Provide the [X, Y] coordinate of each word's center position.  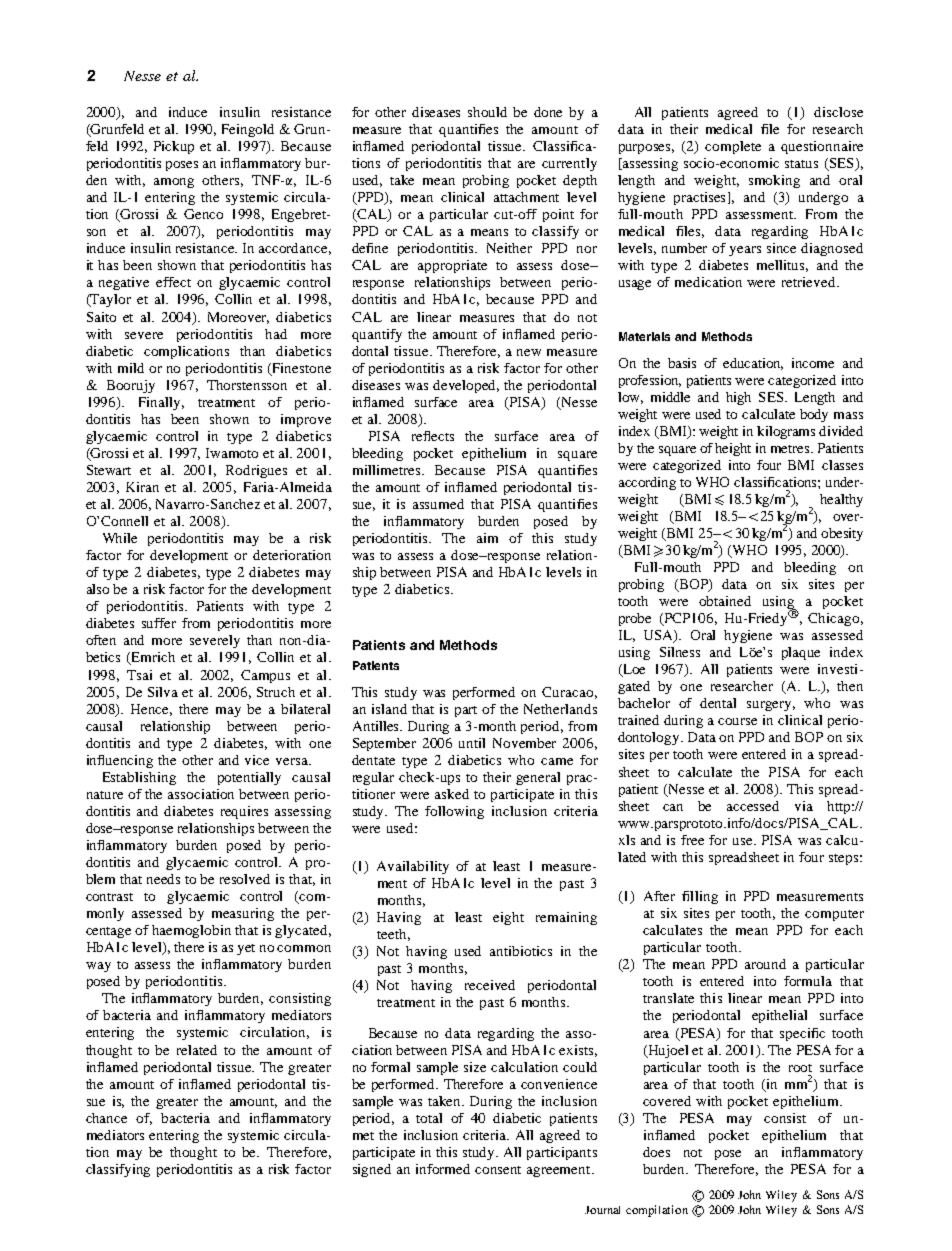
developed [466, 386]
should [487, 112]
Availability [413, 867]
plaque [801, 653]
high [738, 398]
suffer [159, 623]
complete [733, 147]
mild [131, 368]
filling [700, 897]
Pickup [174, 147]
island [389, 709]
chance [106, 1118]
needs [163, 879]
